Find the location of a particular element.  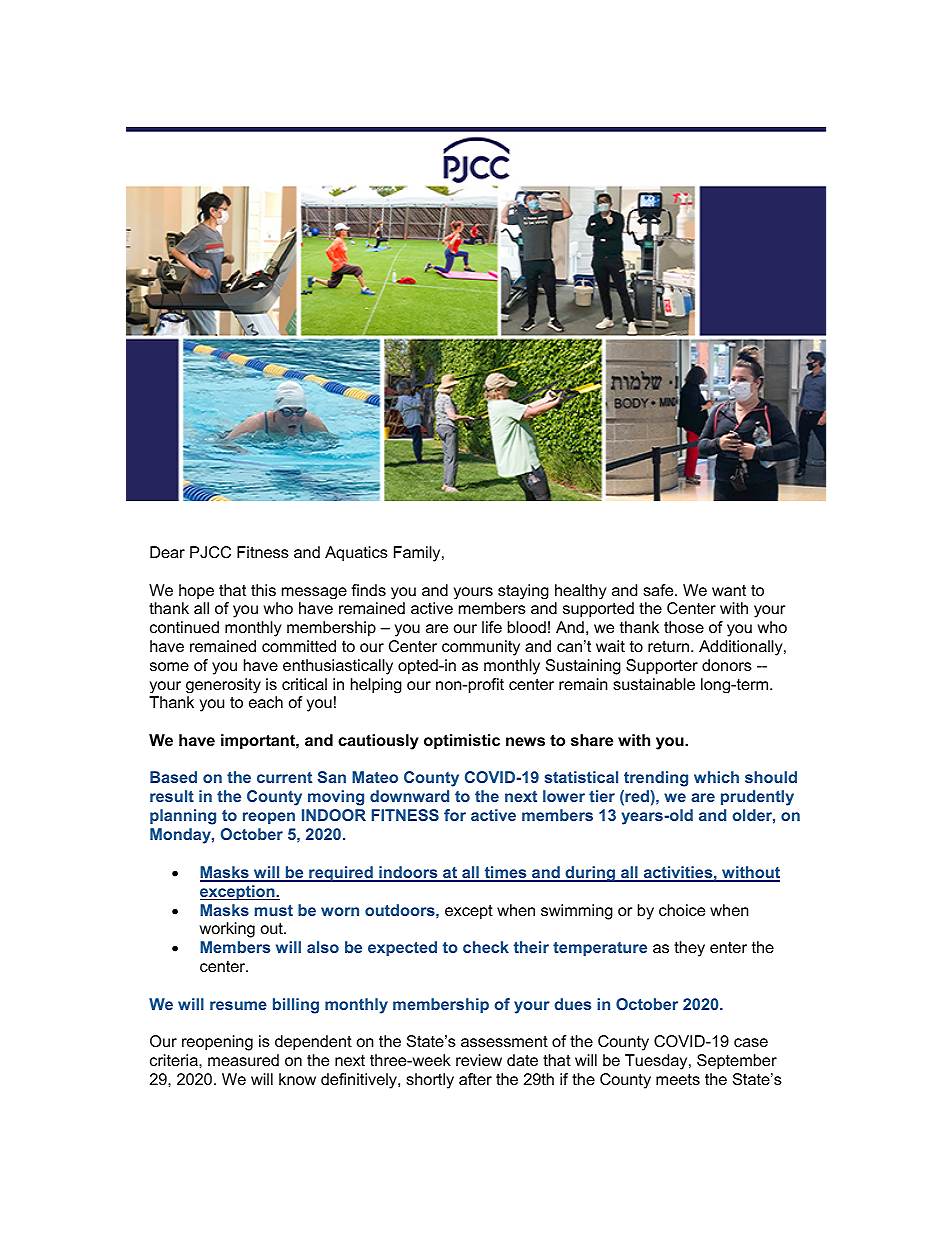

check is located at coordinates (486, 947).
